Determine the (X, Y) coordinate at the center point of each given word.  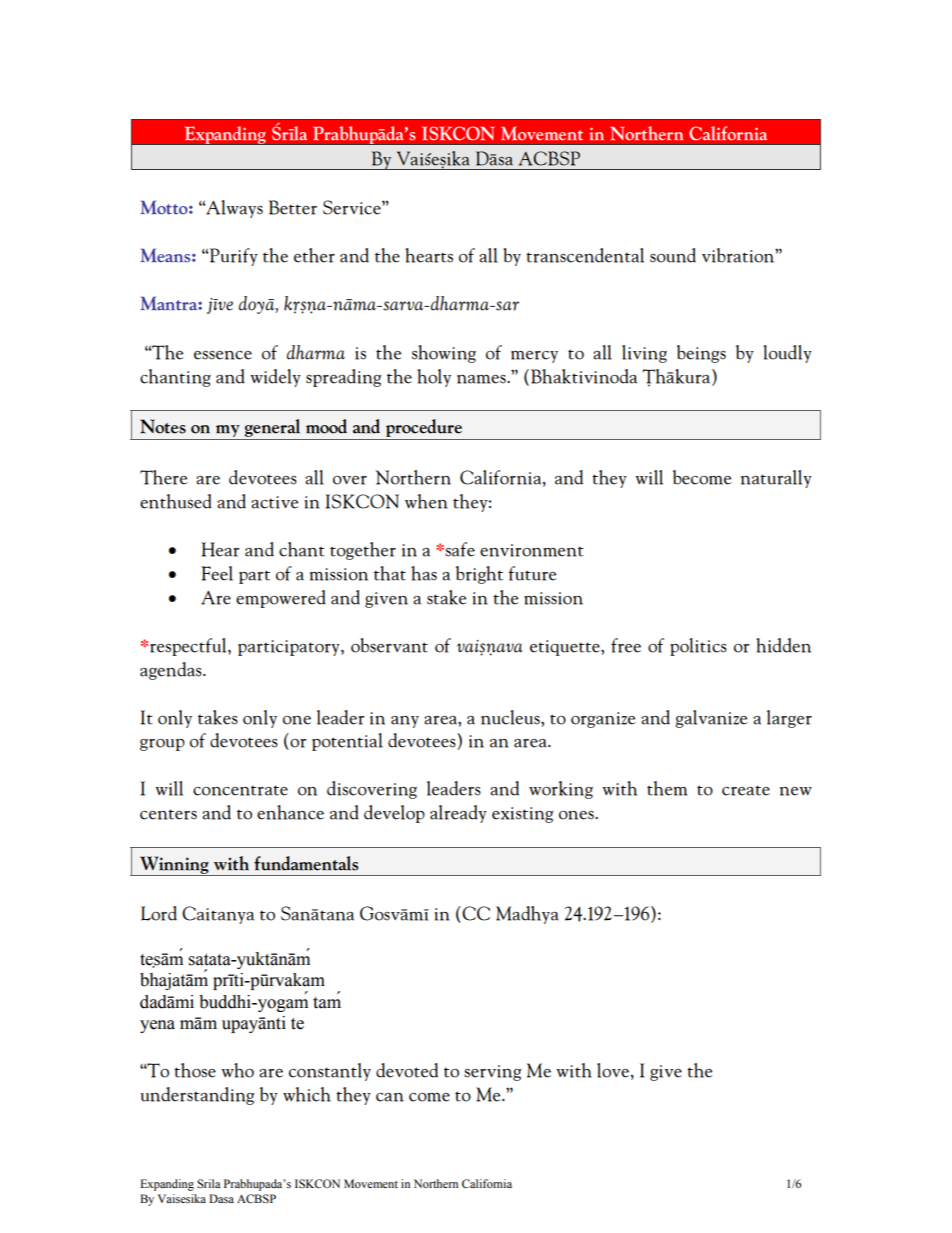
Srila (209, 1184)
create (746, 790)
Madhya (527, 915)
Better (293, 207)
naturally (776, 479)
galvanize (711, 719)
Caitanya (218, 915)
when (426, 501)
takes (218, 717)
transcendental (585, 255)
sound (673, 255)
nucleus (511, 717)
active (274, 502)
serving (492, 1073)
